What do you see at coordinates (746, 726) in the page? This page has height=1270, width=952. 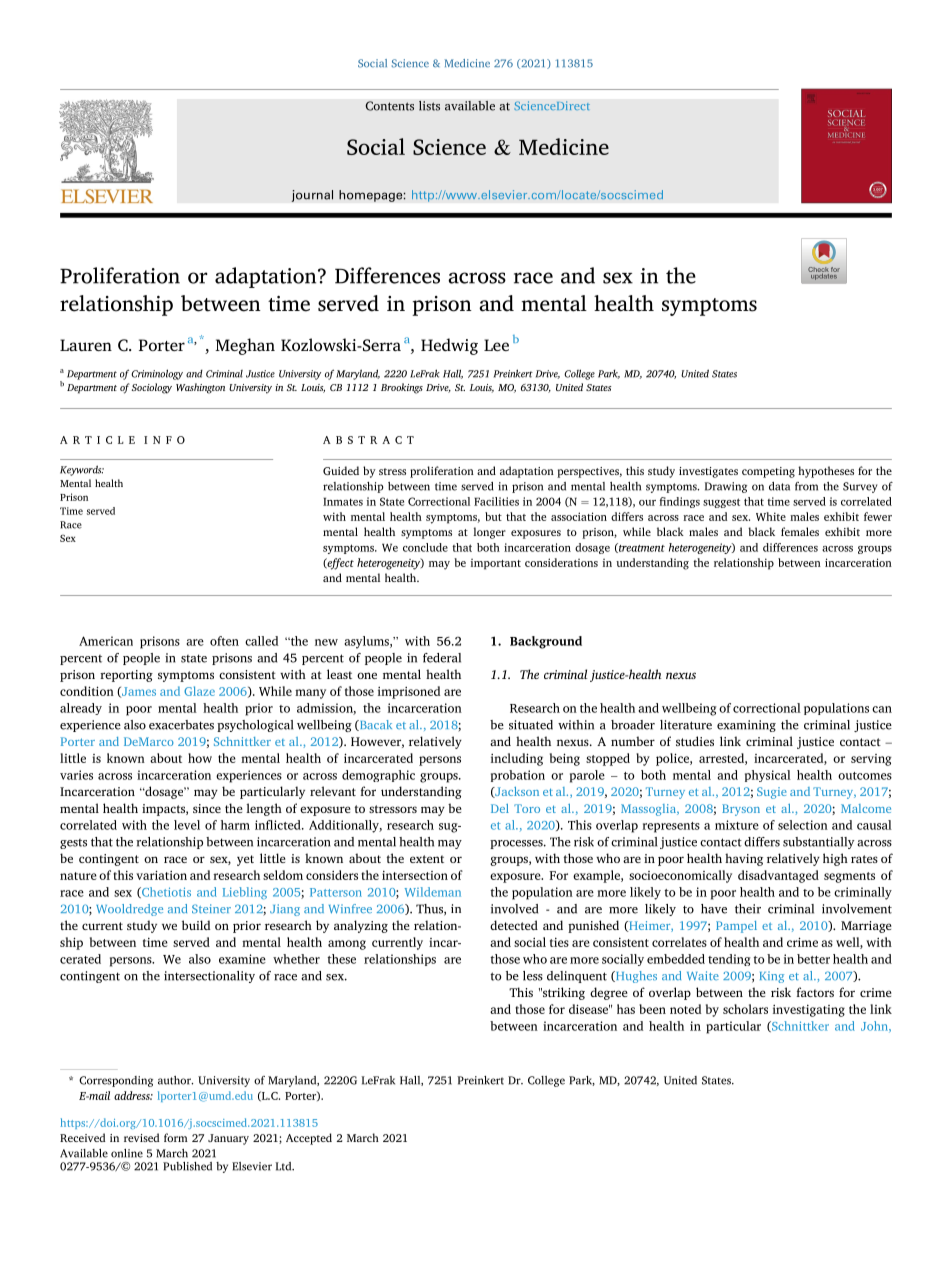 I see `examining` at bounding box center [746, 726].
